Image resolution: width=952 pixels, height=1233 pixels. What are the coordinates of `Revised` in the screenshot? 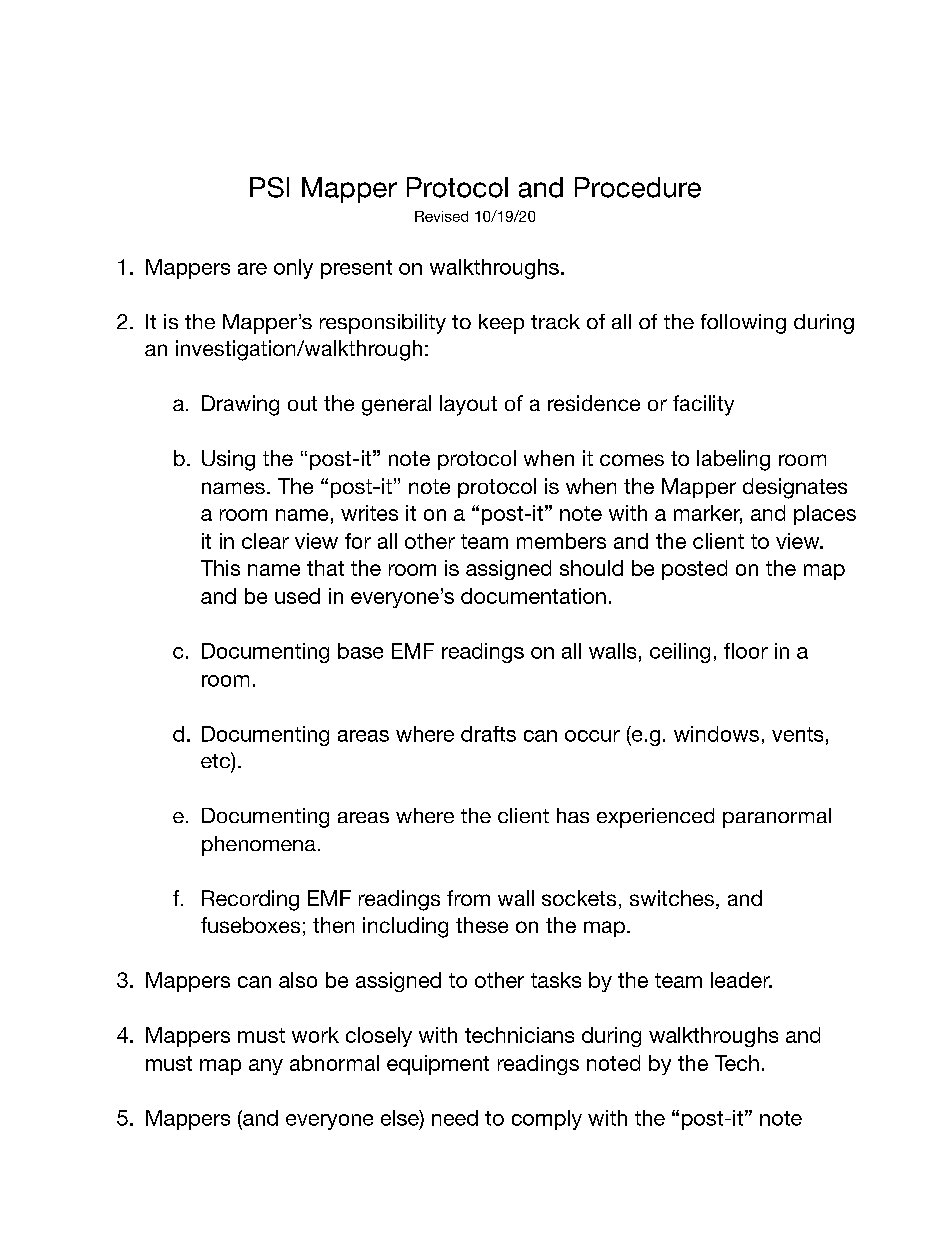 It's located at (441, 216).
